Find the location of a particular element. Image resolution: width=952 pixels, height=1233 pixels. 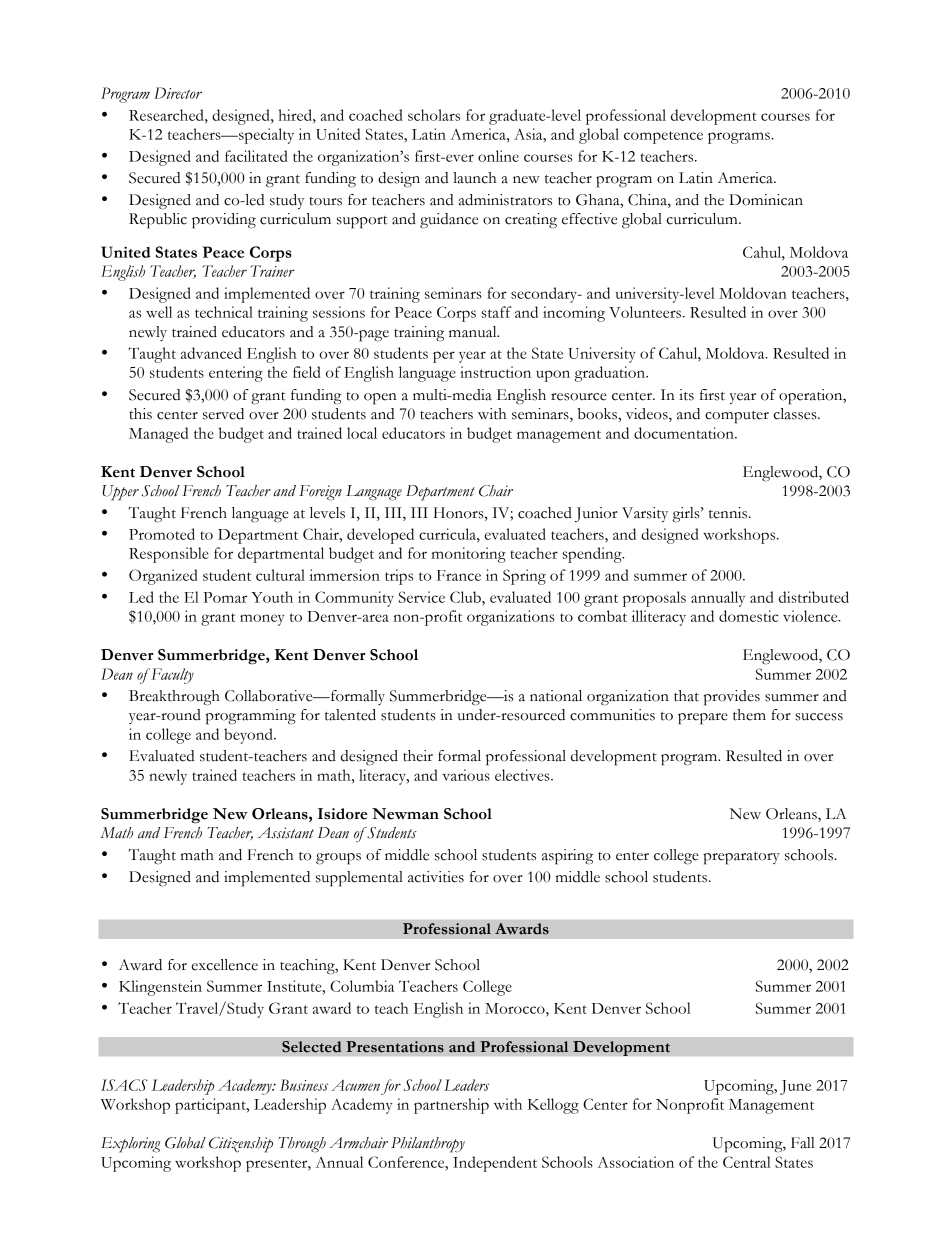

scholars is located at coordinates (434, 115).
